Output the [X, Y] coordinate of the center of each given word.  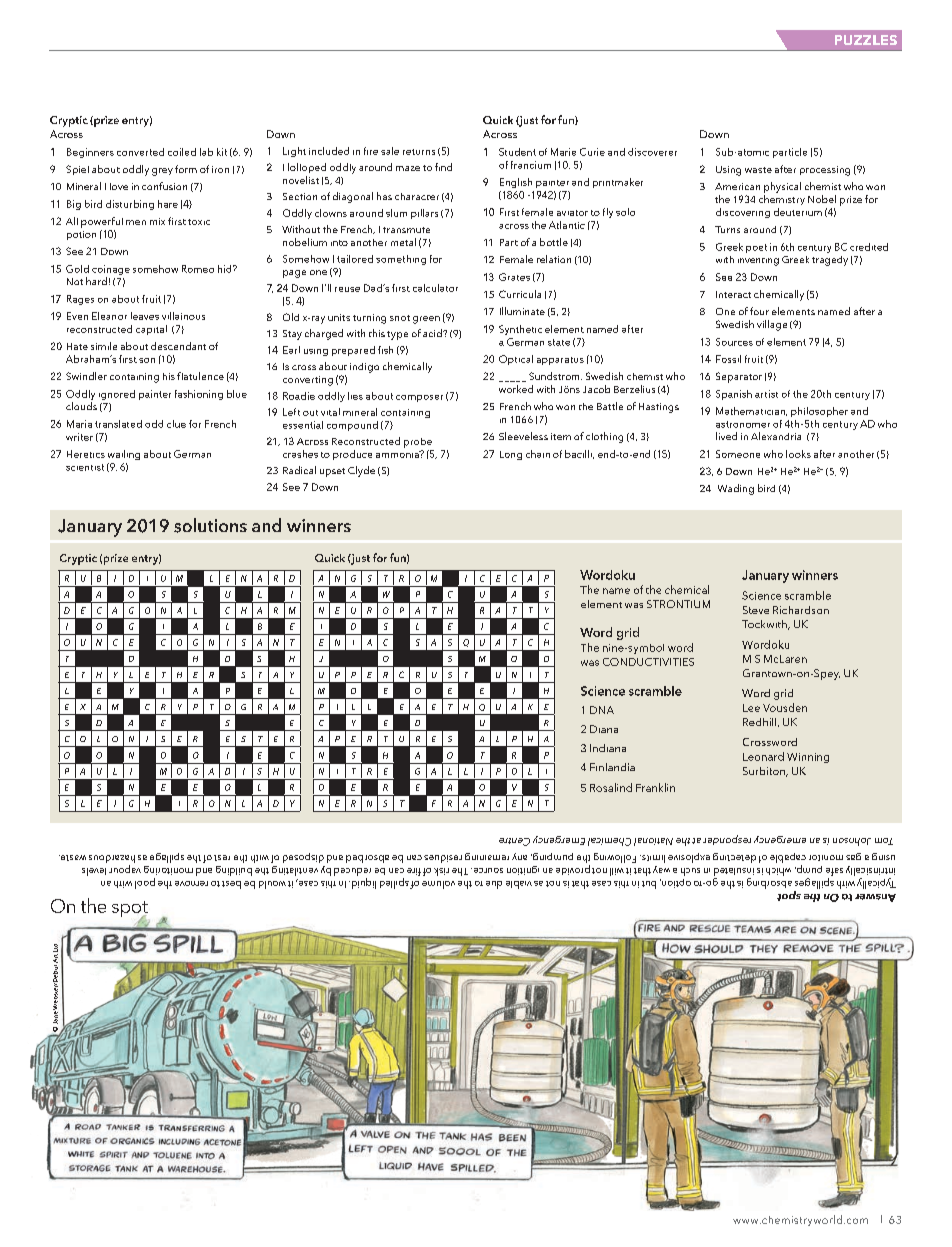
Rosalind [611, 787]
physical [782, 187]
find [443, 167]
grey [162, 172]
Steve [756, 610]
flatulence [200, 376]
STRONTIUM [678, 604]
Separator [739, 377]
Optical [516, 360]
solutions [210, 525]
